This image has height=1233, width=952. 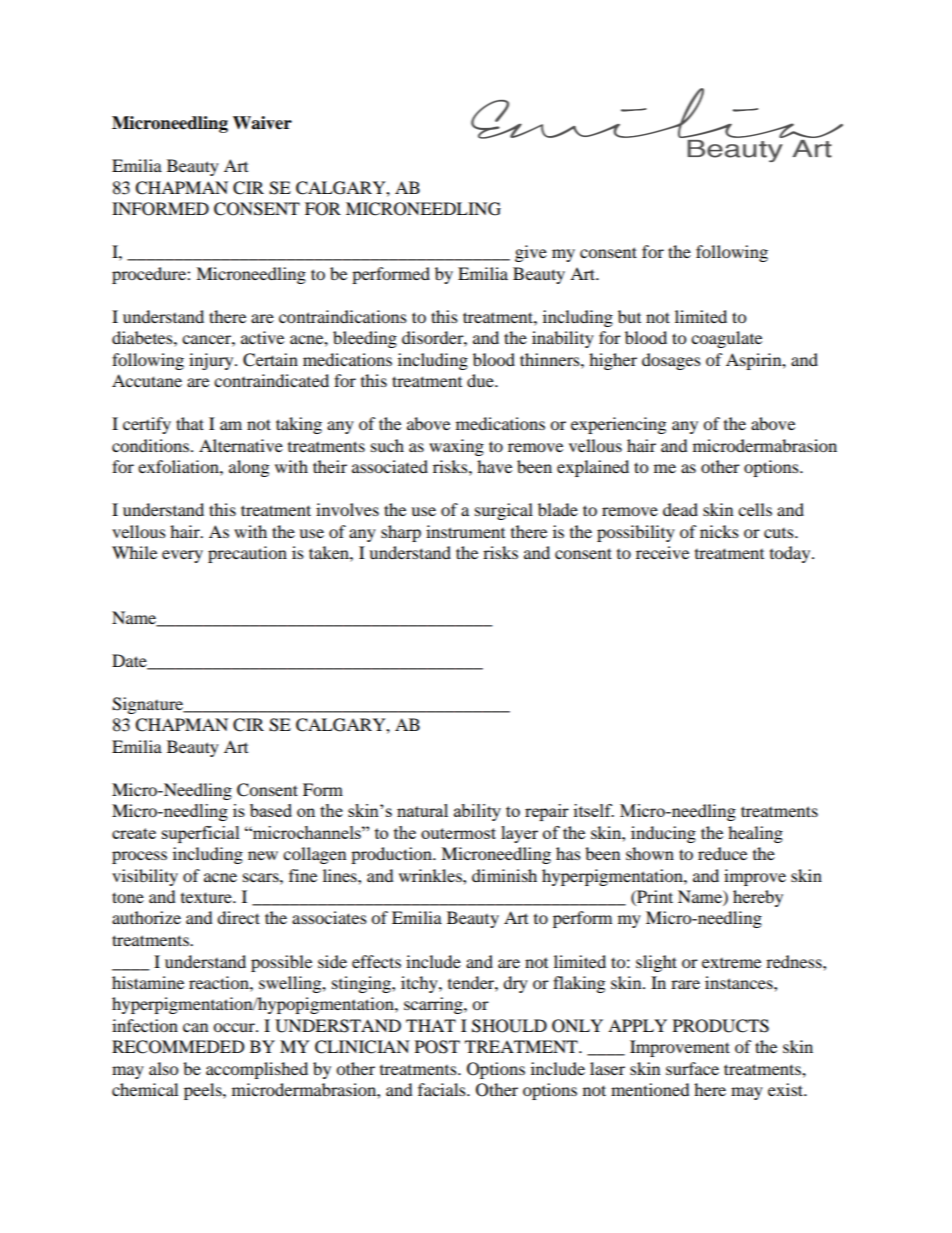 What do you see at coordinates (531, 253) in the image?
I see `give` at bounding box center [531, 253].
